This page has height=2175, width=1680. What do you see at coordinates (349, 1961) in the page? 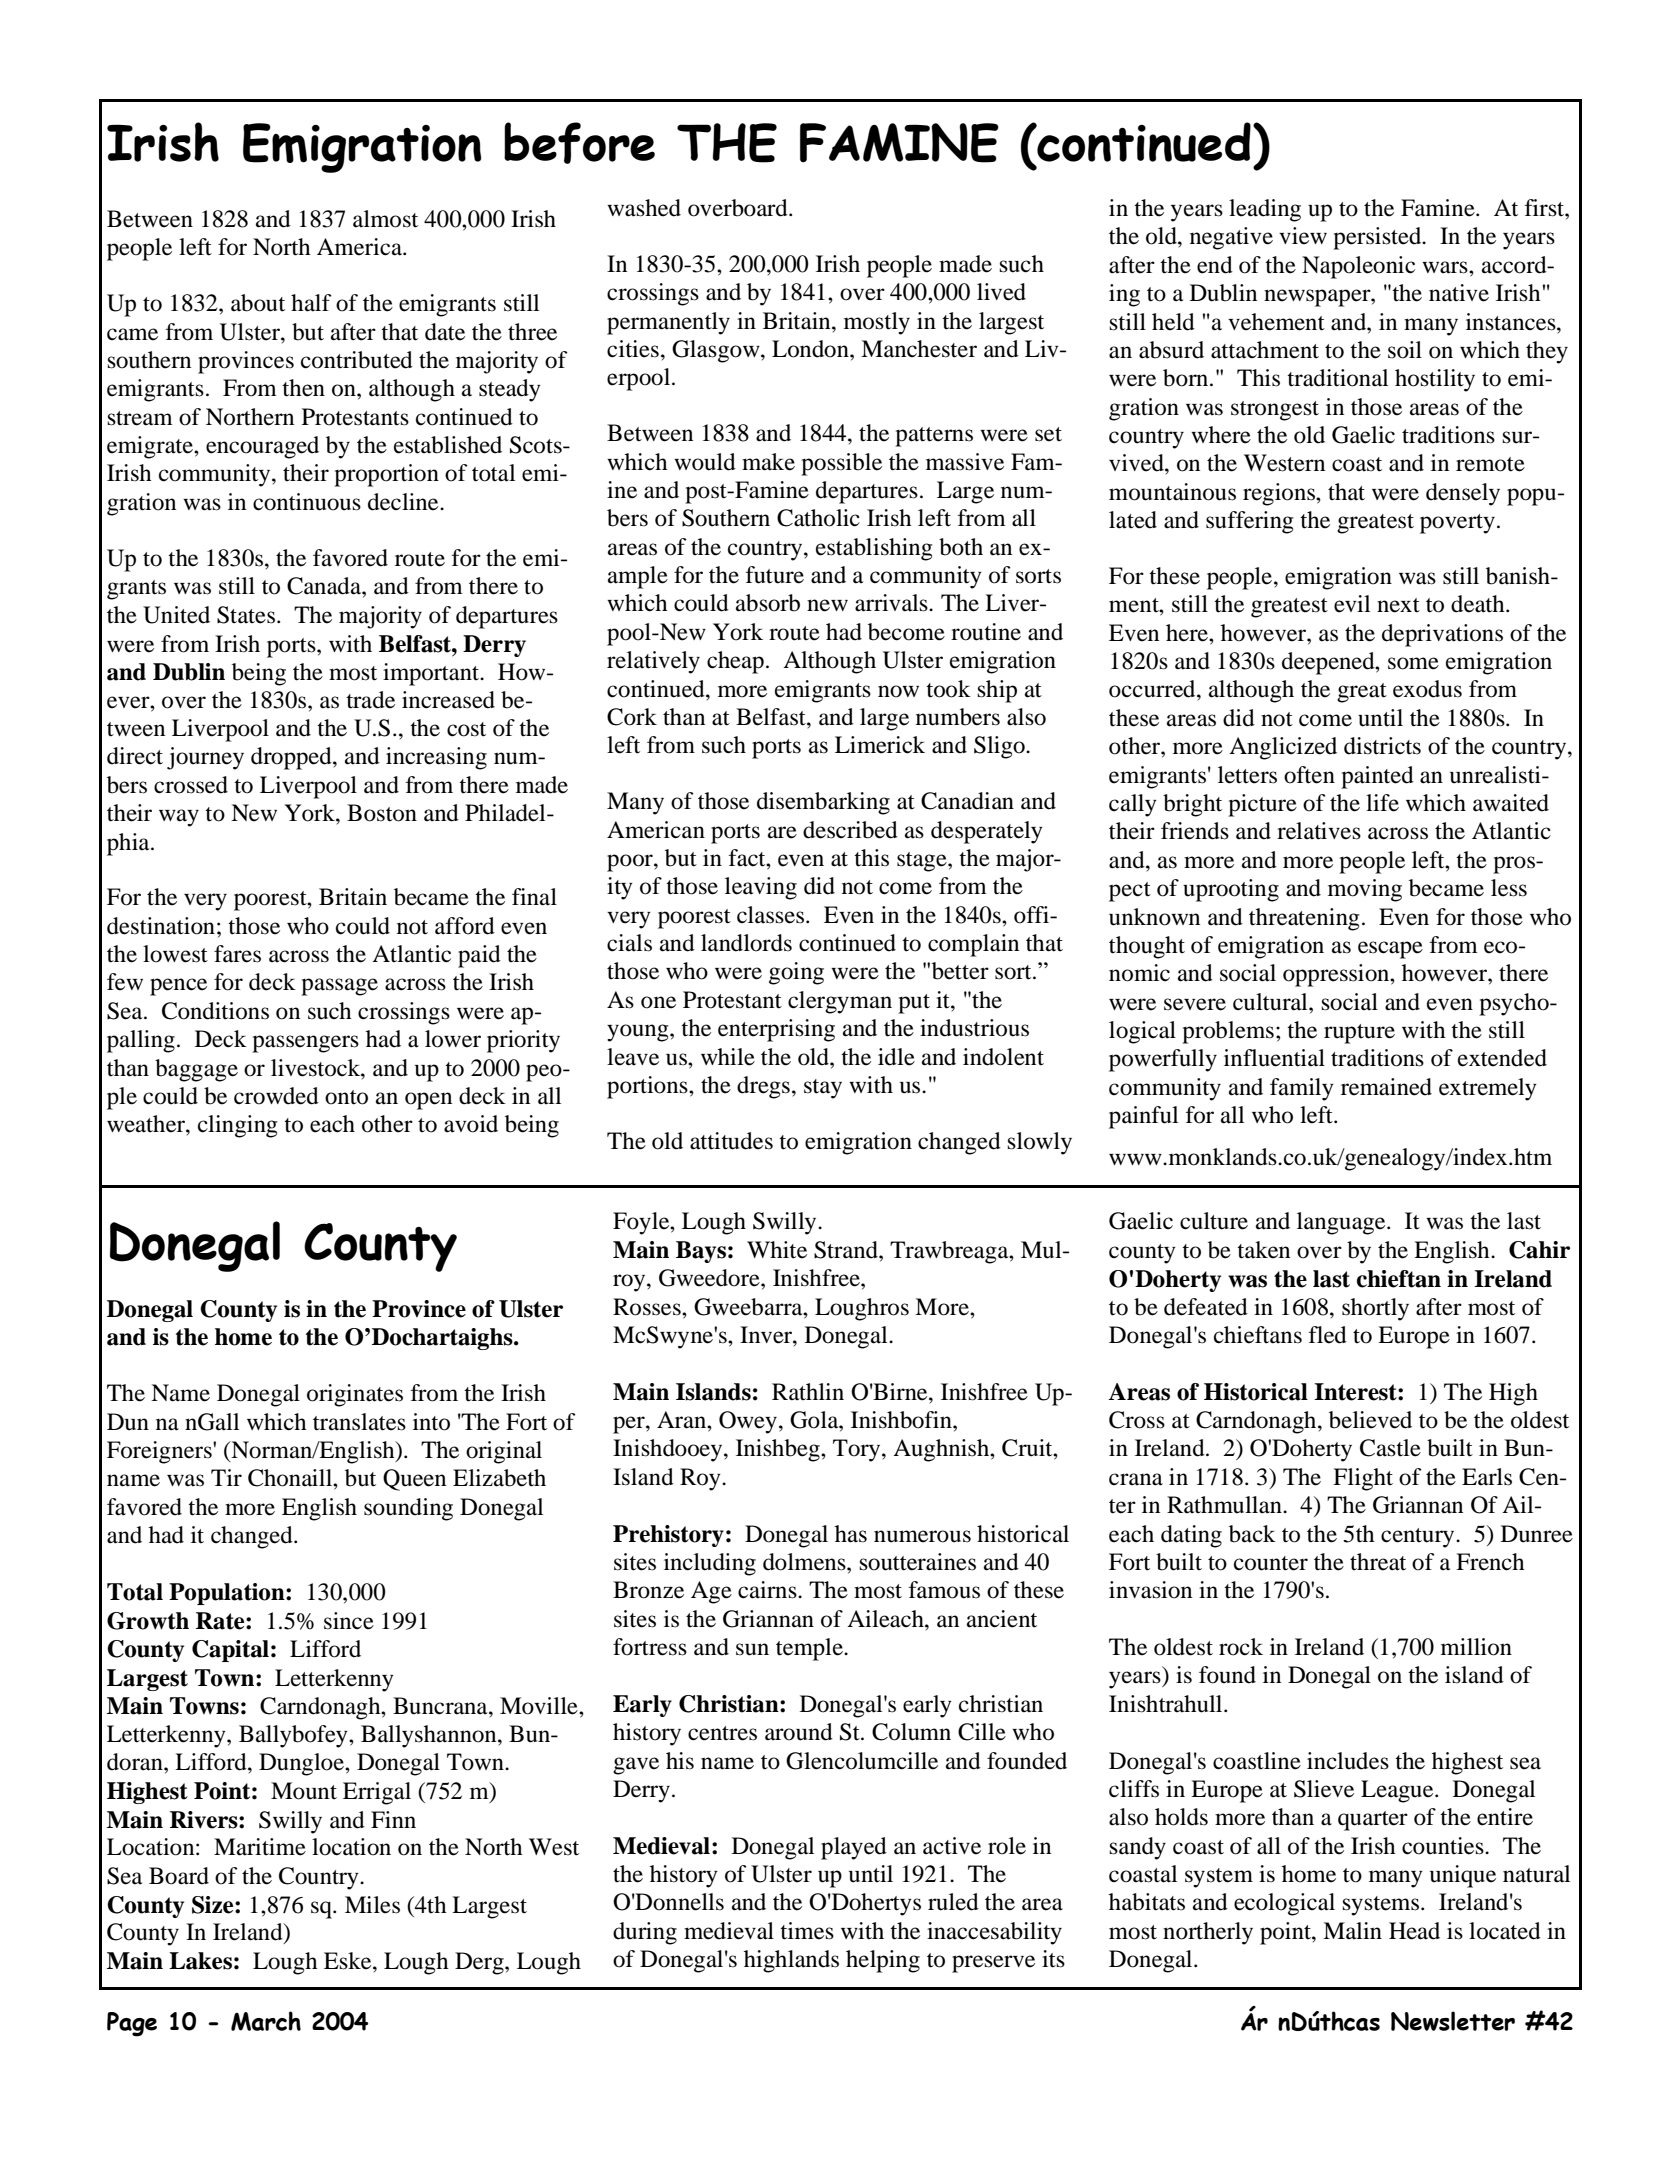
I see `Eske` at bounding box center [349, 1961].
